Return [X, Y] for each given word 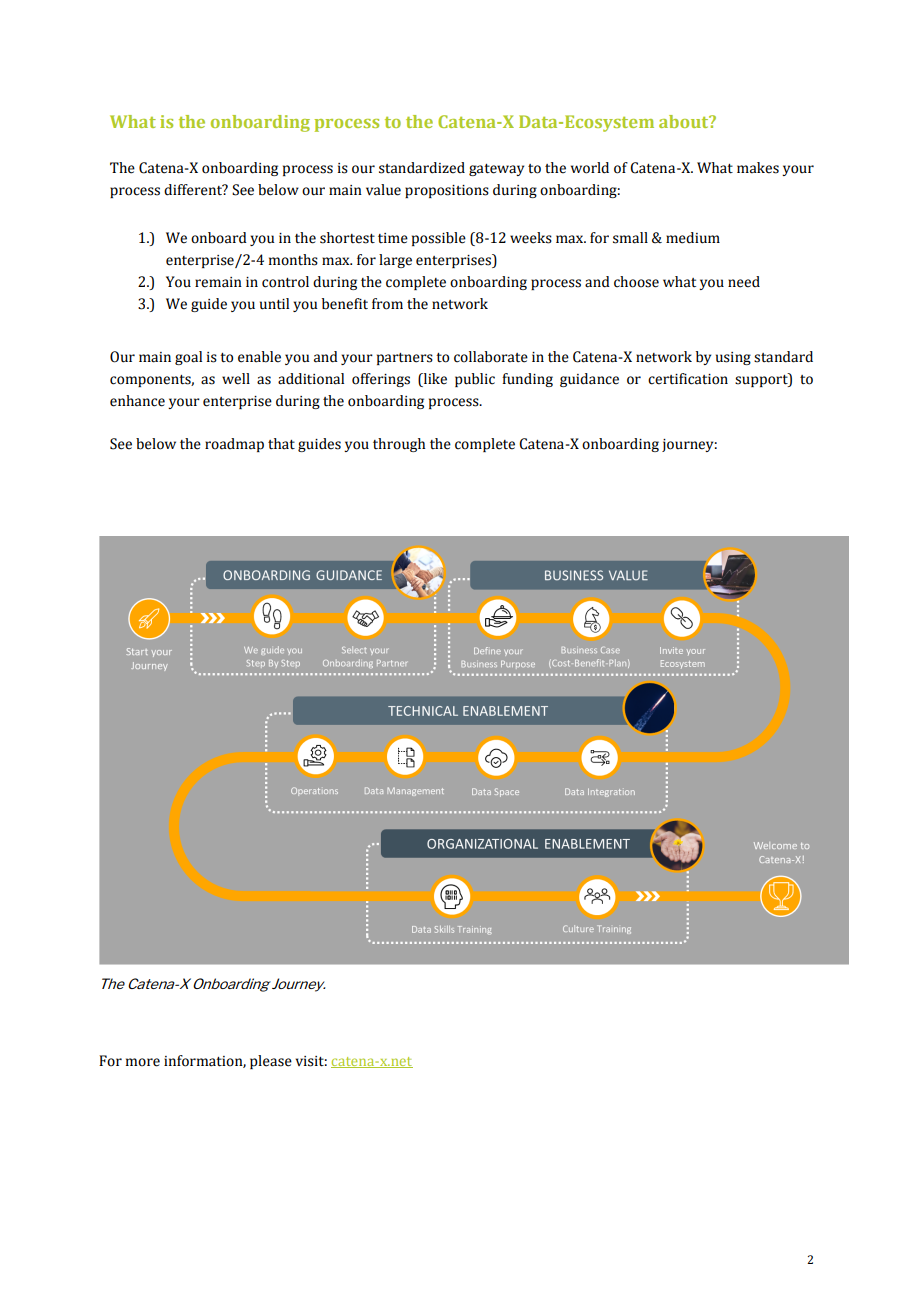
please [271, 1062]
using [733, 358]
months [293, 260]
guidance [589, 380]
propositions [447, 191]
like [434, 379]
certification [688, 379]
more [143, 1062]
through [399, 445]
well [236, 379]
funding [527, 380]
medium [693, 238]
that [281, 444]
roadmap [234, 445]
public [475, 380]
